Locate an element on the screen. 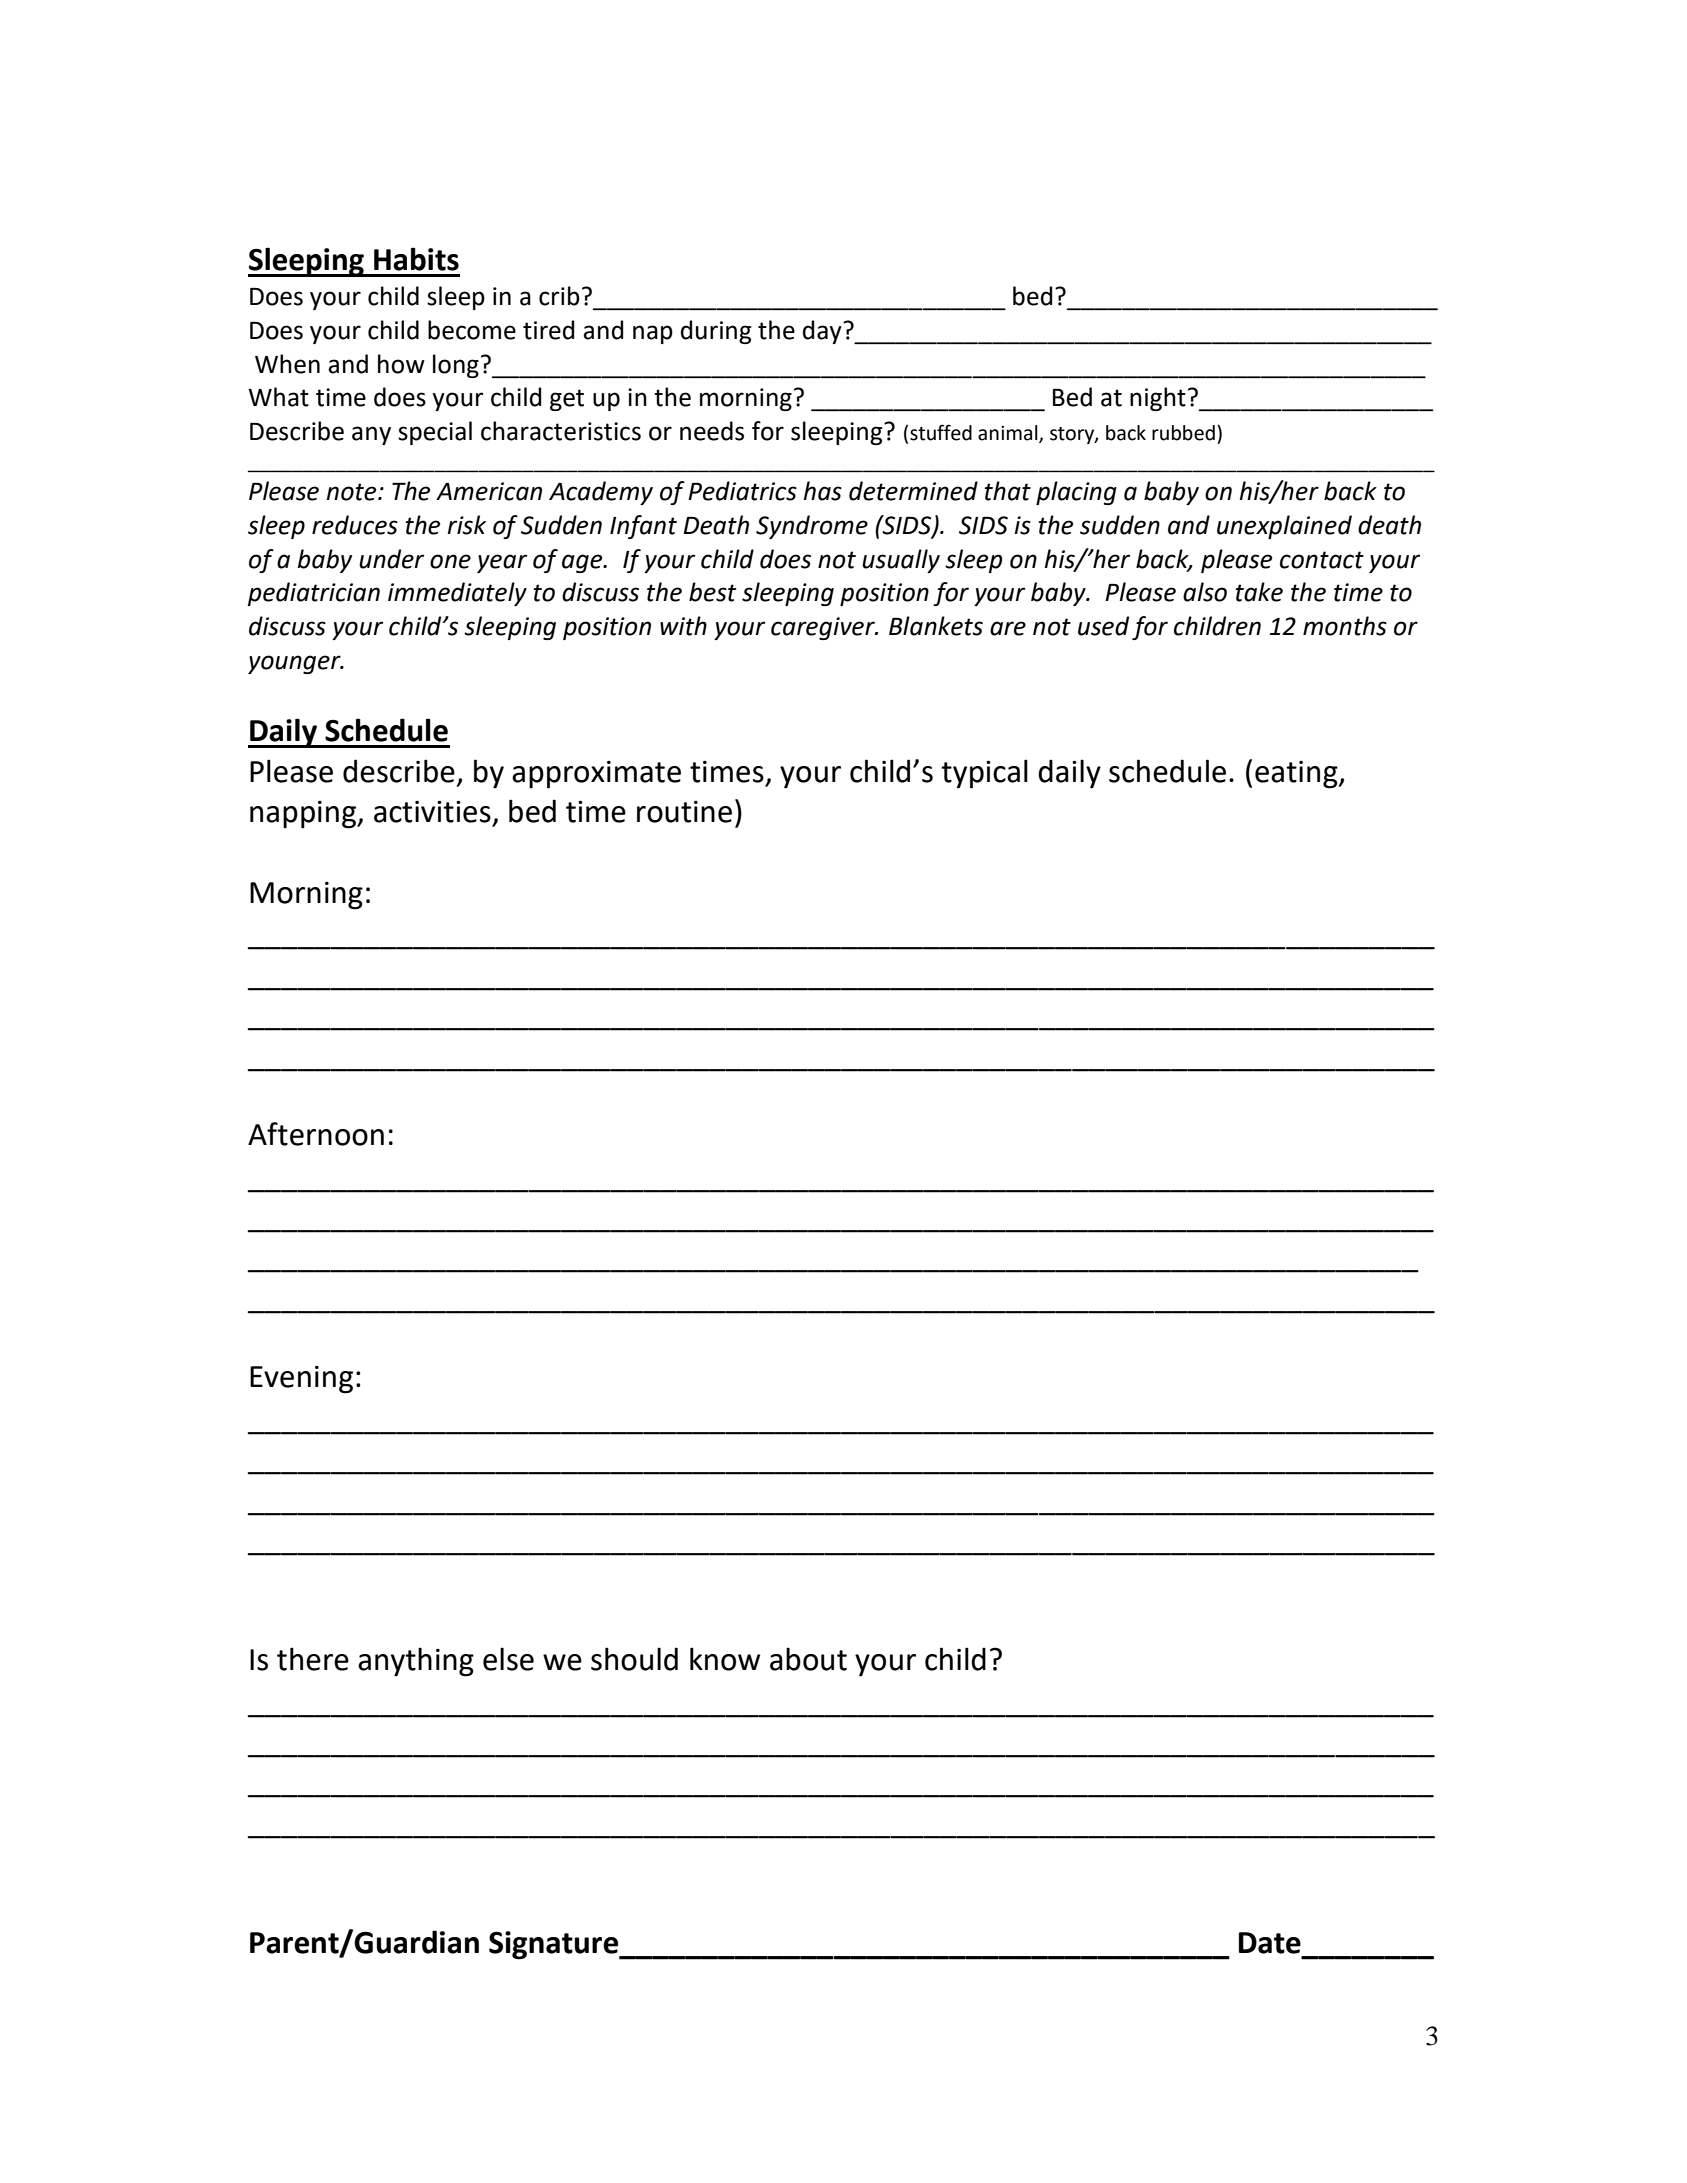 This screenshot has width=1687, height=2183. Evening is located at coordinates (301, 1380).
